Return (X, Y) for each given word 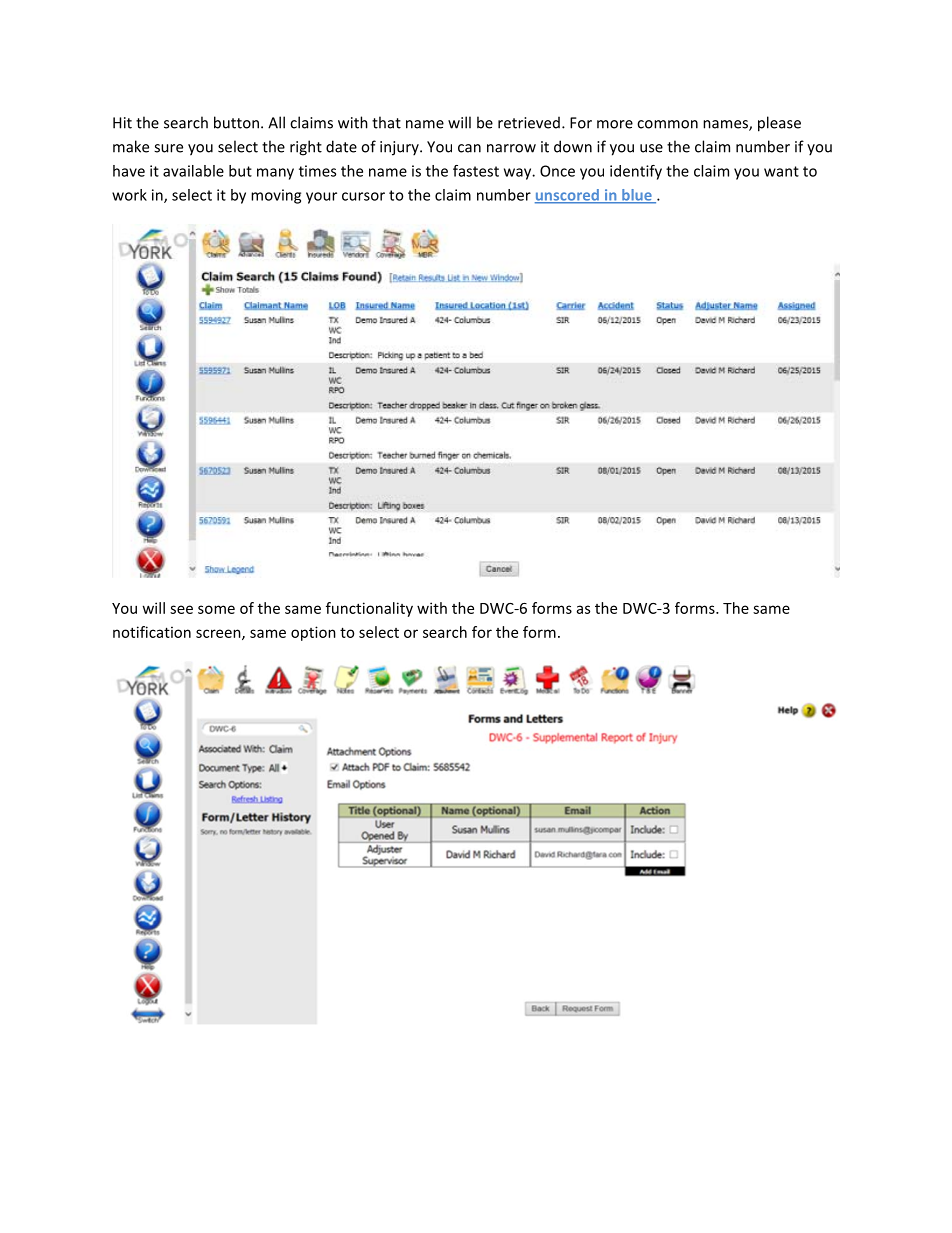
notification (152, 632)
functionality (369, 609)
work (129, 195)
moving (276, 196)
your (321, 198)
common (667, 124)
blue (637, 196)
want (781, 171)
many (275, 174)
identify (636, 172)
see (181, 609)
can (469, 148)
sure (168, 148)
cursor (363, 196)
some (216, 609)
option (313, 633)
